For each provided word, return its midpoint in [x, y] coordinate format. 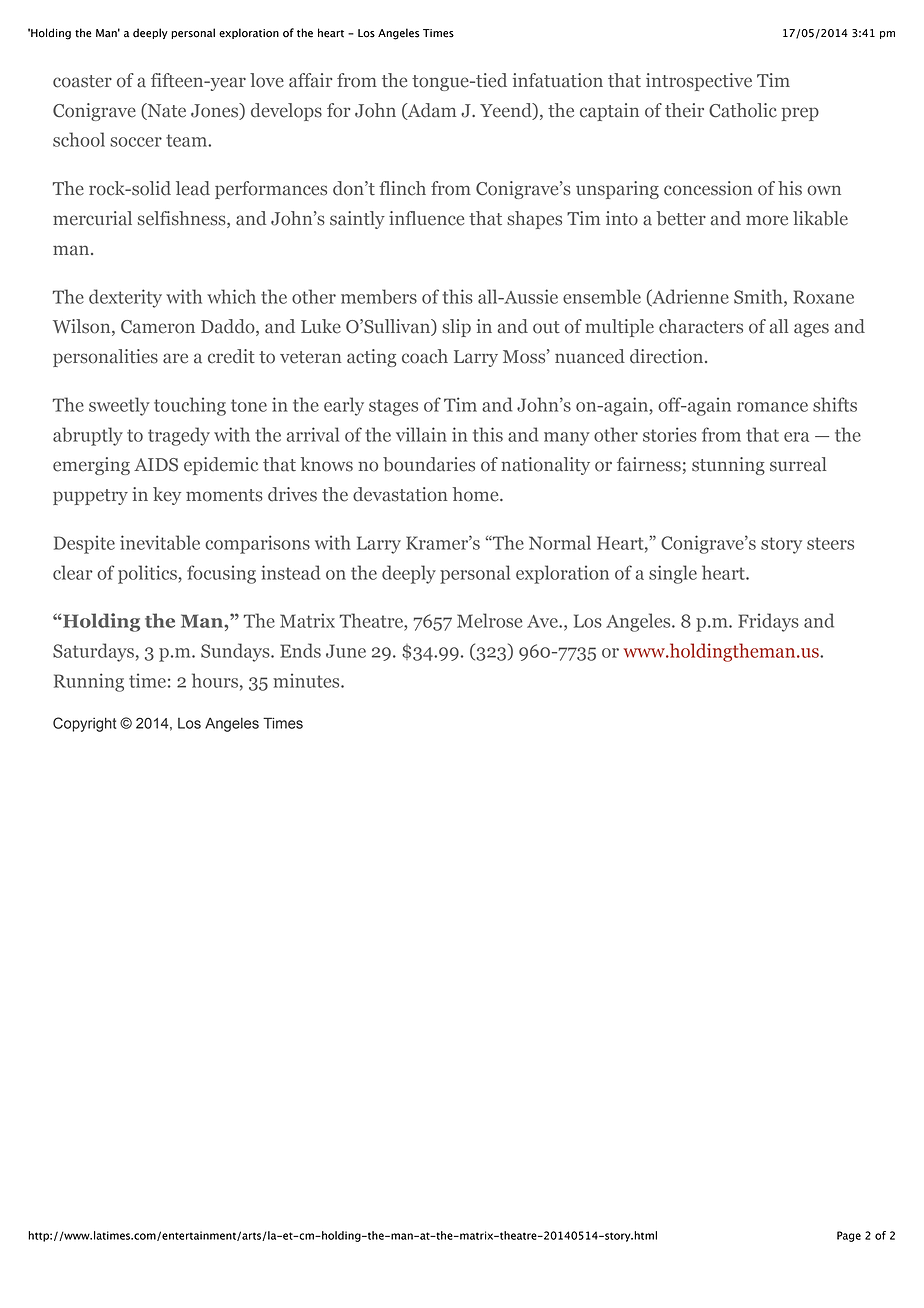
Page [849, 1236]
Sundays [236, 652]
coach [425, 356]
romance [772, 407]
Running [89, 682]
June [346, 651]
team [187, 140]
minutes [307, 680]
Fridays [768, 622]
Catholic [743, 110]
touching [190, 406]
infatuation [558, 80]
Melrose [489, 620]
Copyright [84, 724]
